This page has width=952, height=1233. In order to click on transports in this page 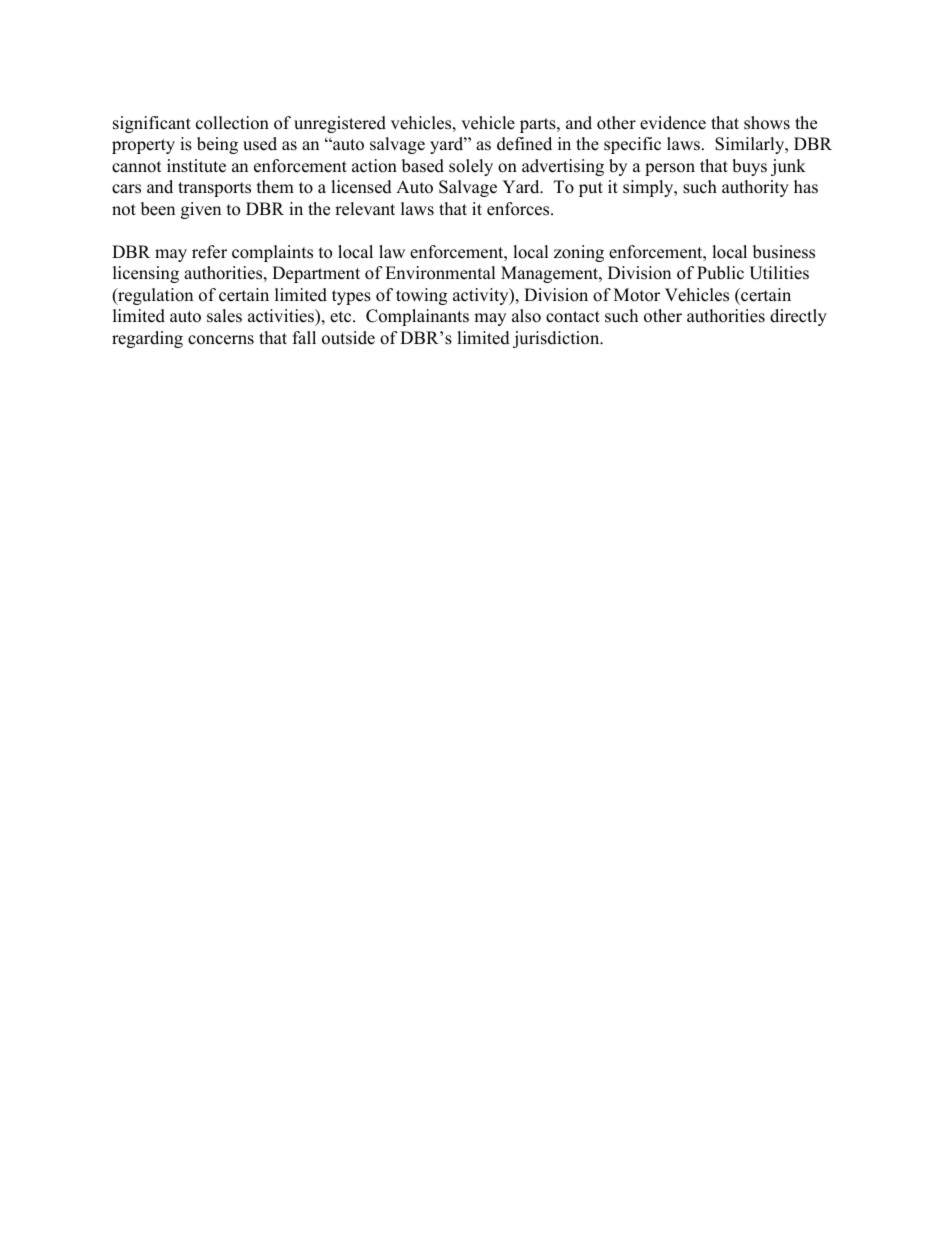, I will do `click(214, 189)`.
